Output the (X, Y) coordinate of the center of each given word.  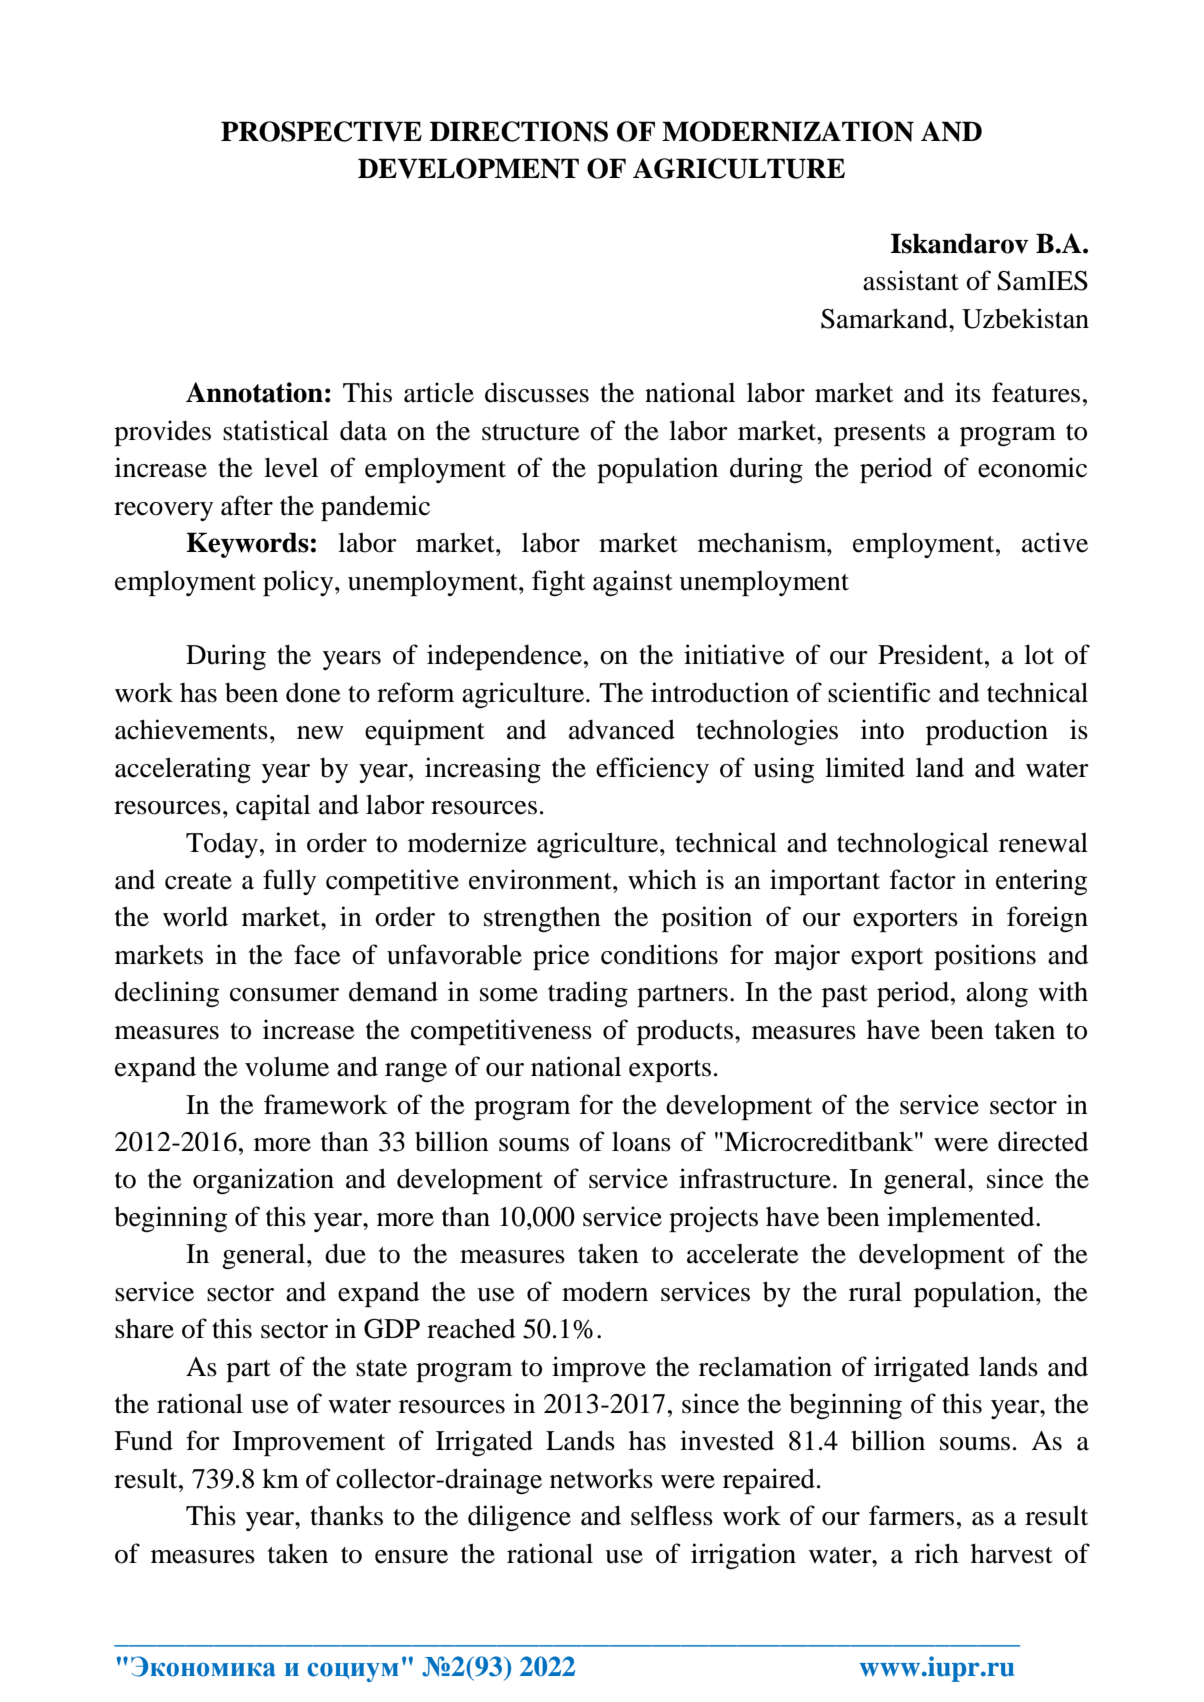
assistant (911, 280)
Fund (143, 1440)
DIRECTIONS (519, 131)
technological (913, 845)
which (662, 879)
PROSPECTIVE (321, 131)
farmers (911, 1515)
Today (223, 845)
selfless (672, 1515)
